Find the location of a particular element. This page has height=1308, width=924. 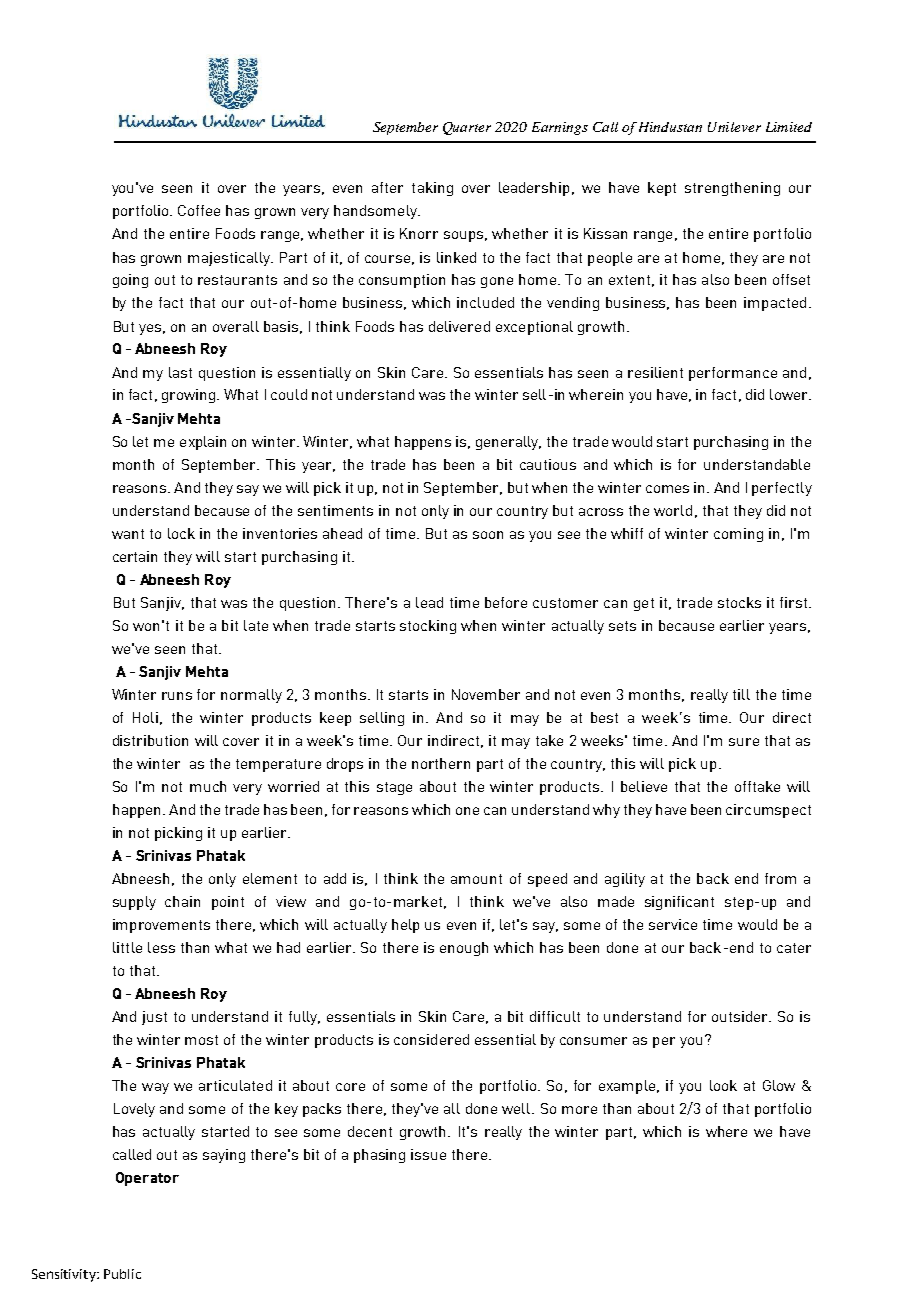

strengthening is located at coordinates (732, 189).
